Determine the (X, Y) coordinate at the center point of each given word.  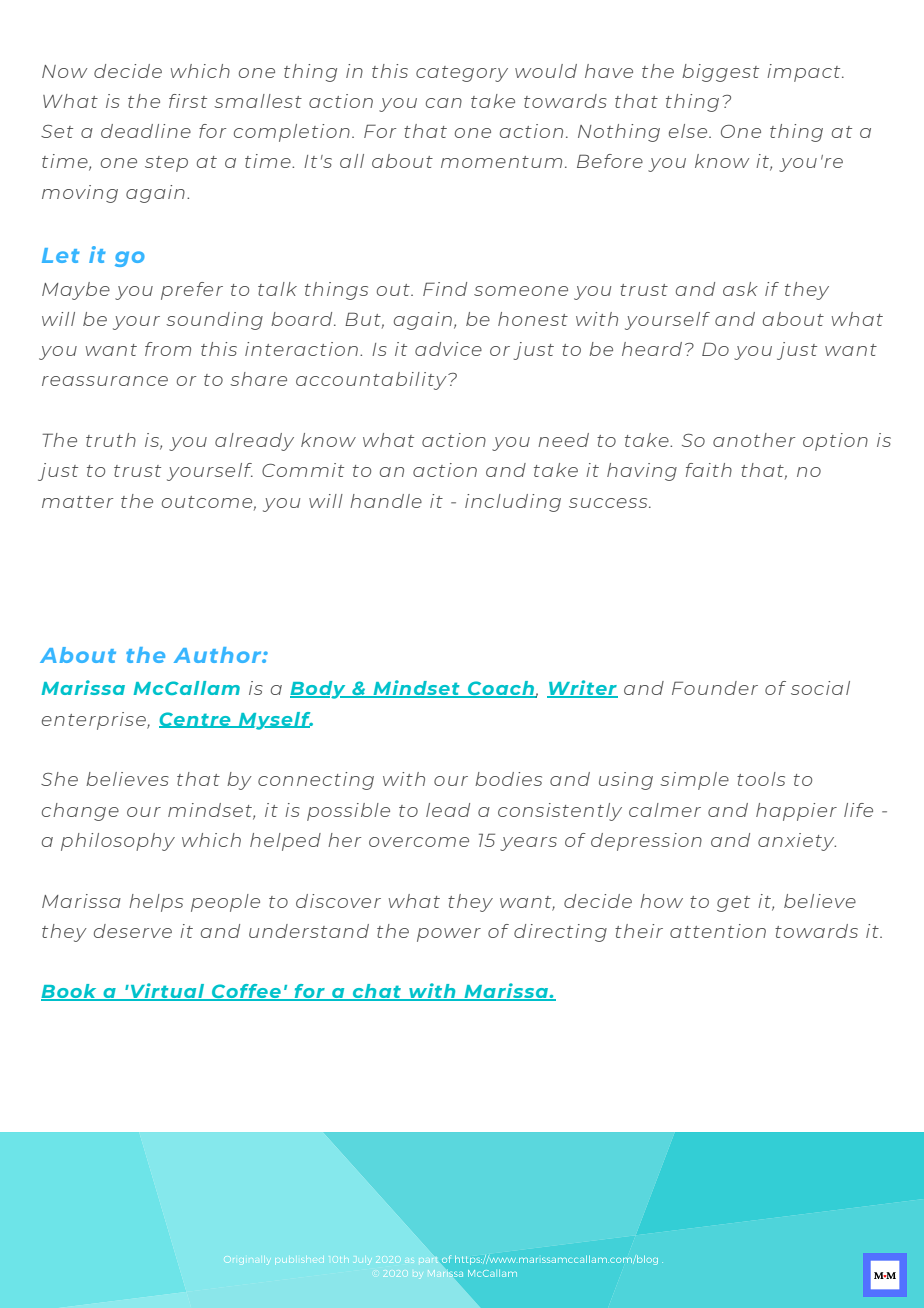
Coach (501, 689)
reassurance (105, 381)
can (444, 103)
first (188, 101)
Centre (196, 720)
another (754, 440)
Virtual (167, 992)
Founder (715, 688)
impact (805, 73)
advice (448, 349)
